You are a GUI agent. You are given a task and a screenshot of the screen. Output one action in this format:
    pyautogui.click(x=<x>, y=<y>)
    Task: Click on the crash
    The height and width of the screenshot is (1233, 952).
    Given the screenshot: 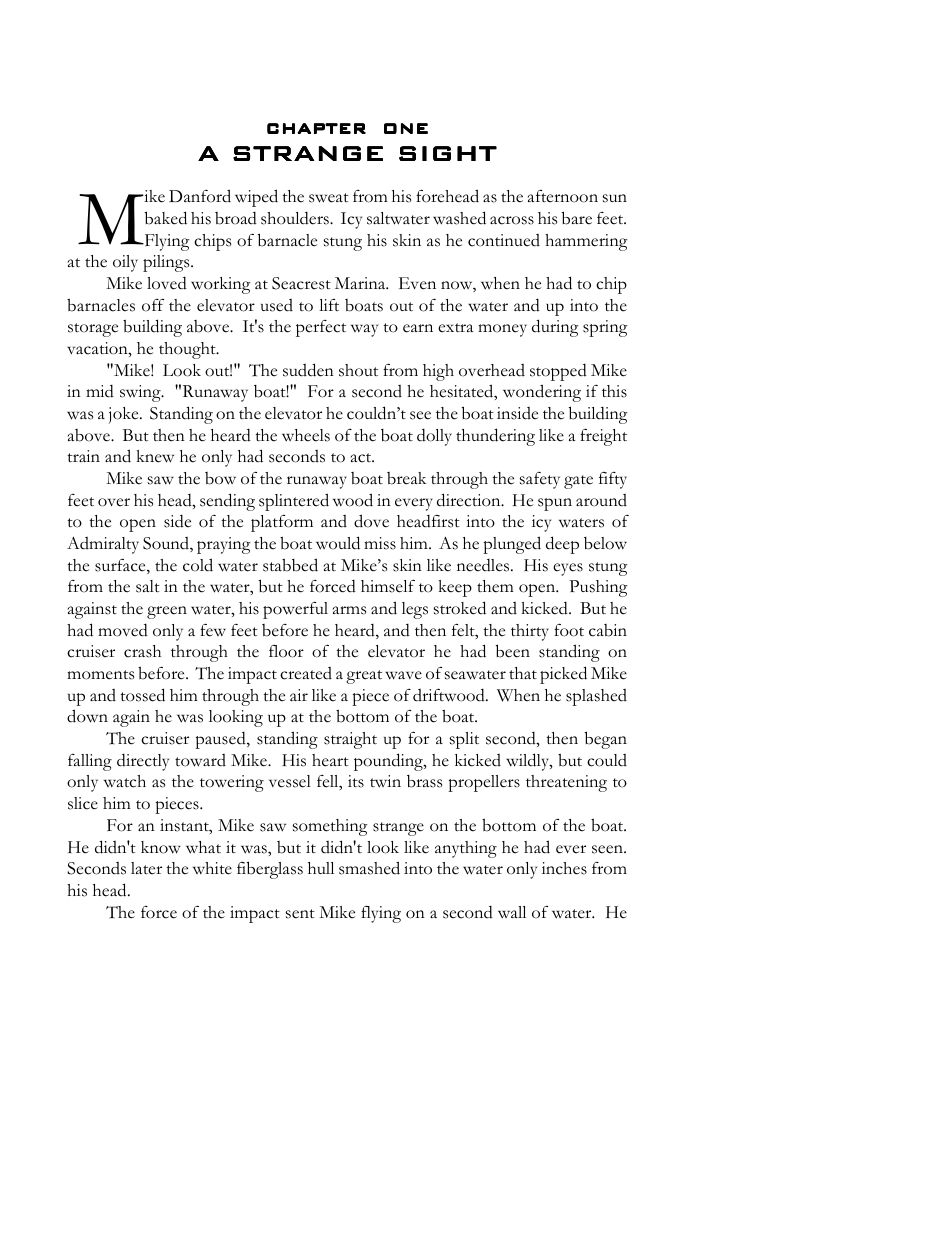 What is the action you would take?
    pyautogui.click(x=142, y=651)
